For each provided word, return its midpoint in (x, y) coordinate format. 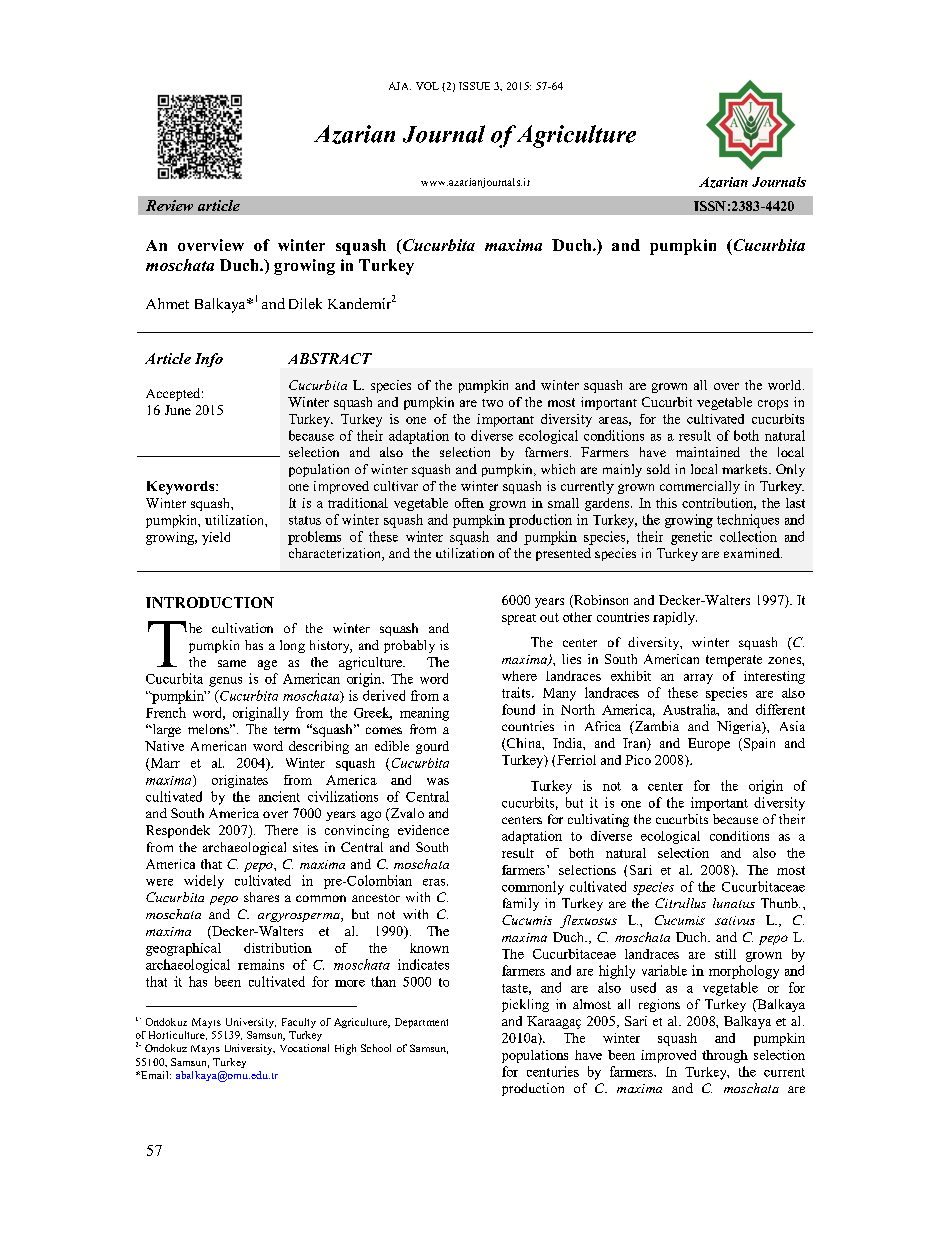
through (725, 1056)
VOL (427, 86)
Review (169, 205)
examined (753, 553)
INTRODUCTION (210, 602)
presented (563, 554)
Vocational (304, 1048)
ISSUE (474, 86)
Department (421, 1023)
